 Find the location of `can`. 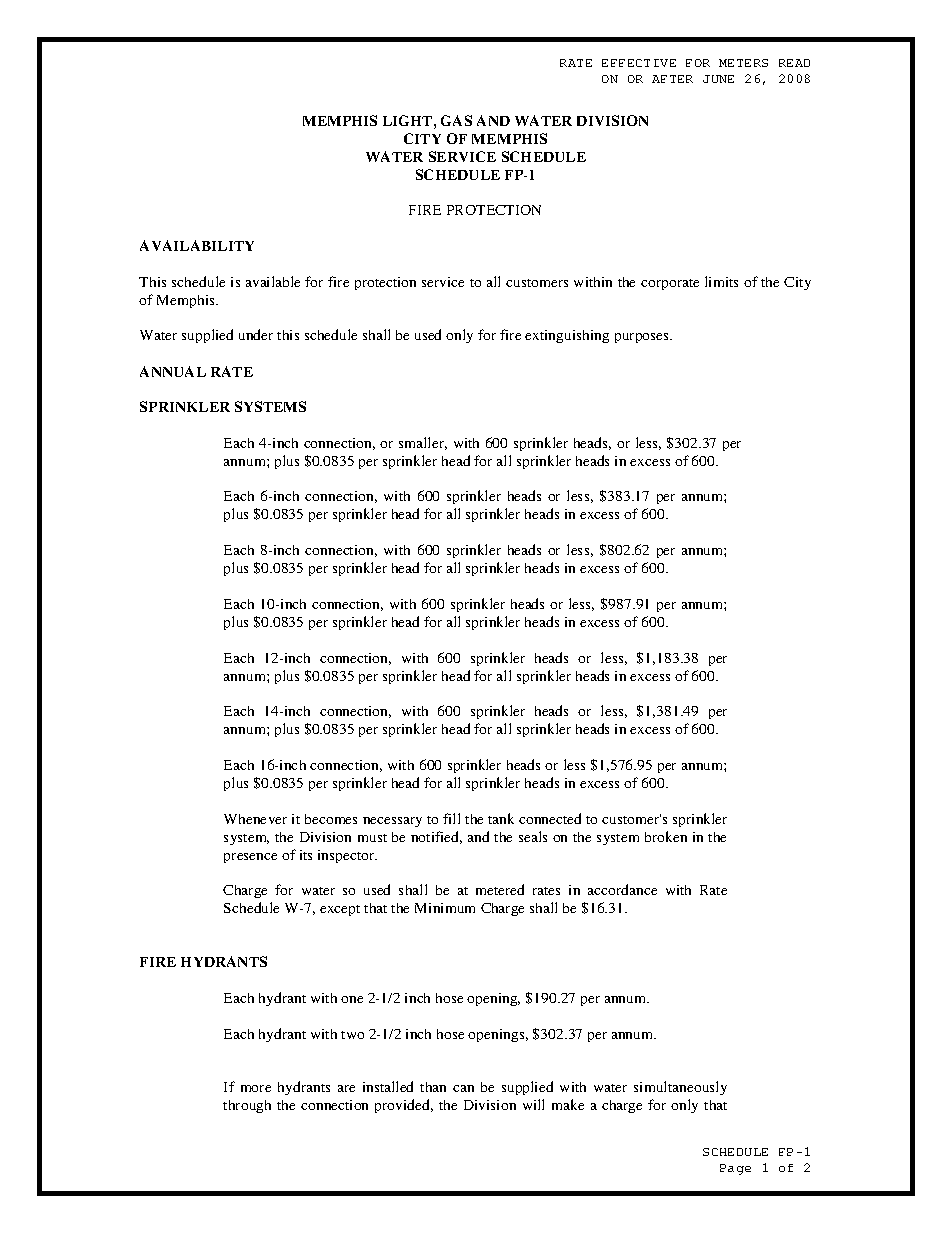

can is located at coordinates (463, 1088).
